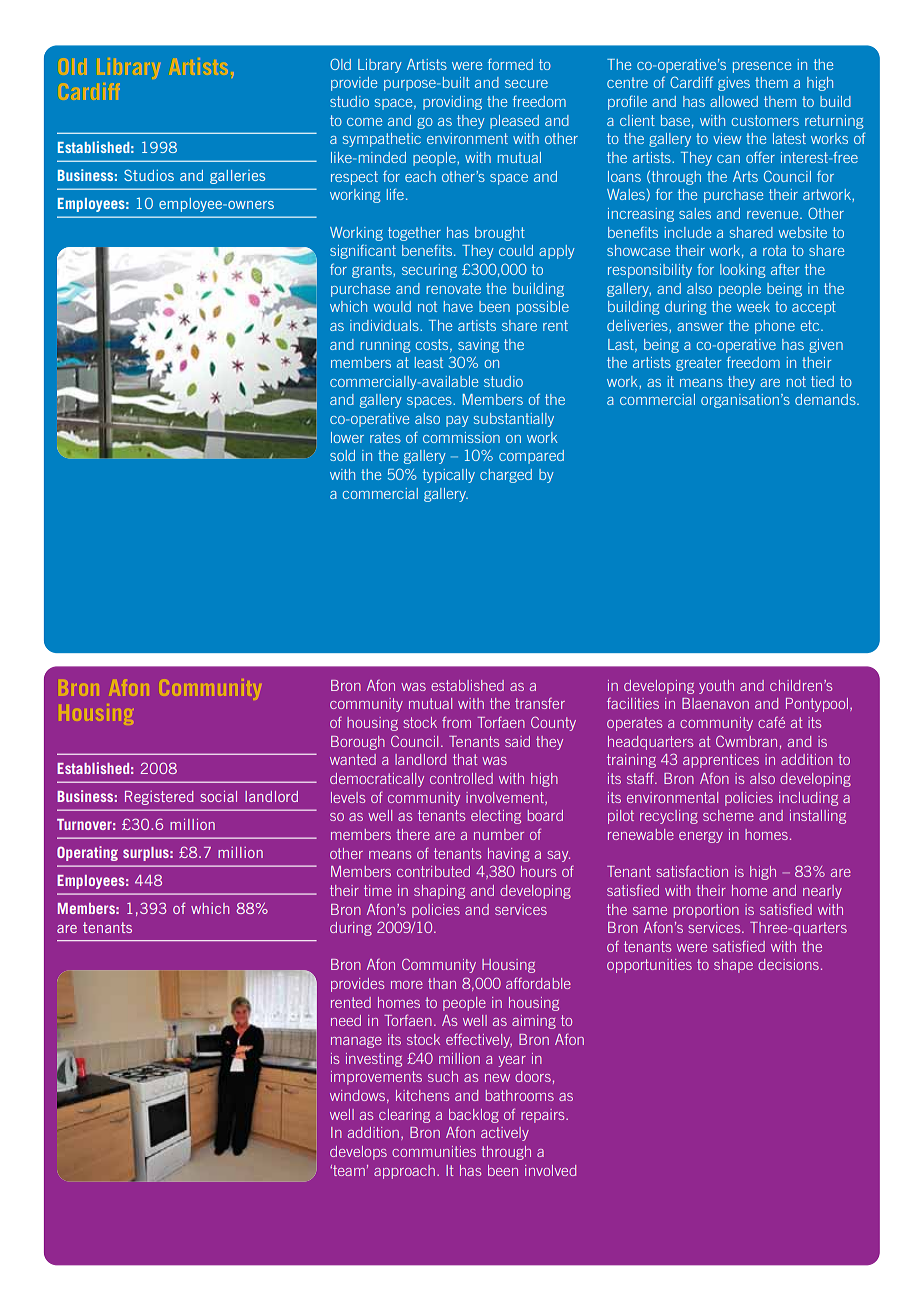 The width and height of the screenshot is (924, 1308). What do you see at coordinates (237, 177) in the screenshot?
I see `galleries` at bounding box center [237, 177].
